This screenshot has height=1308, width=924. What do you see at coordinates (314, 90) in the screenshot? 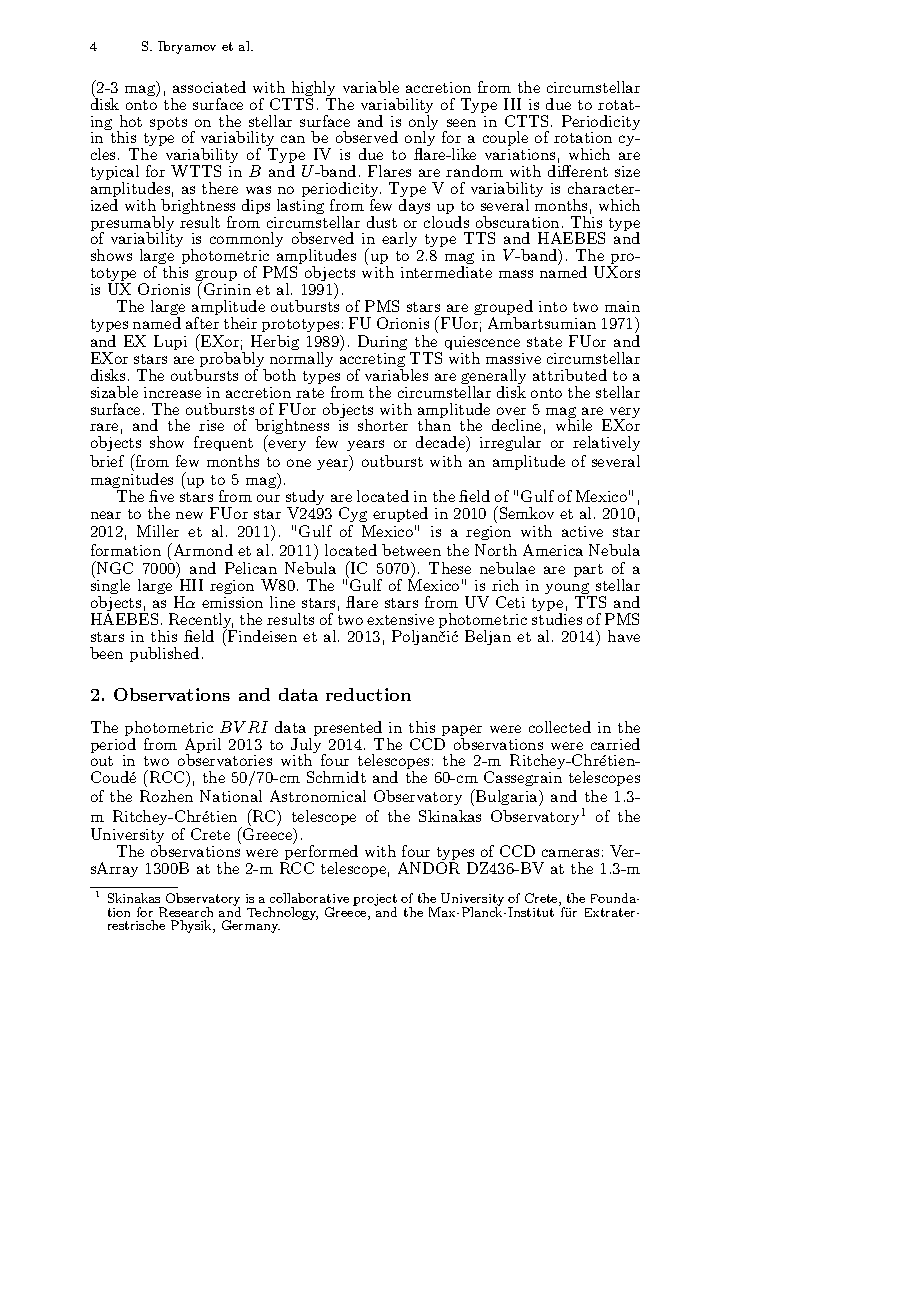
I see `highly` at bounding box center [314, 90].
